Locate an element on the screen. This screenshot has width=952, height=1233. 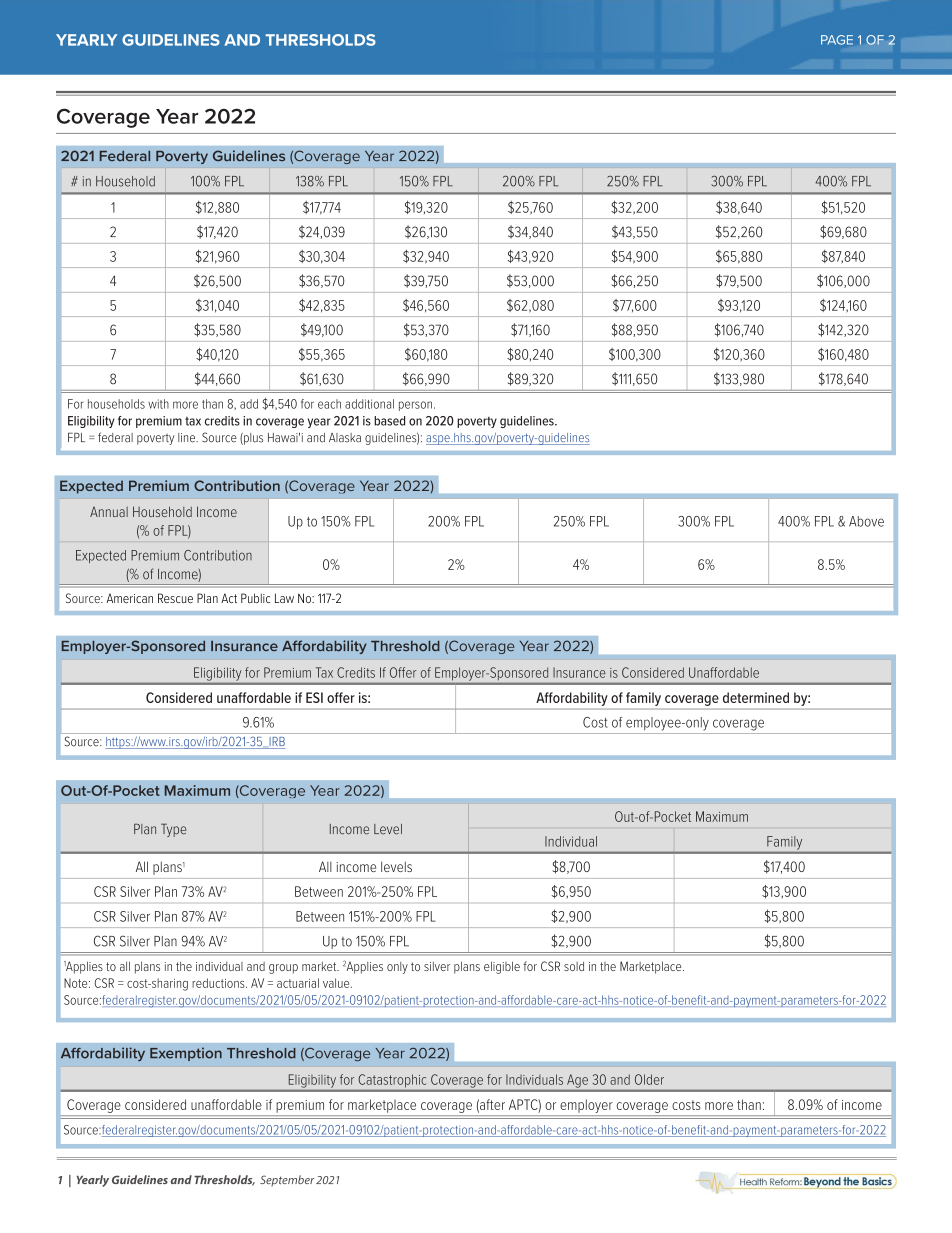
person is located at coordinates (415, 406).
